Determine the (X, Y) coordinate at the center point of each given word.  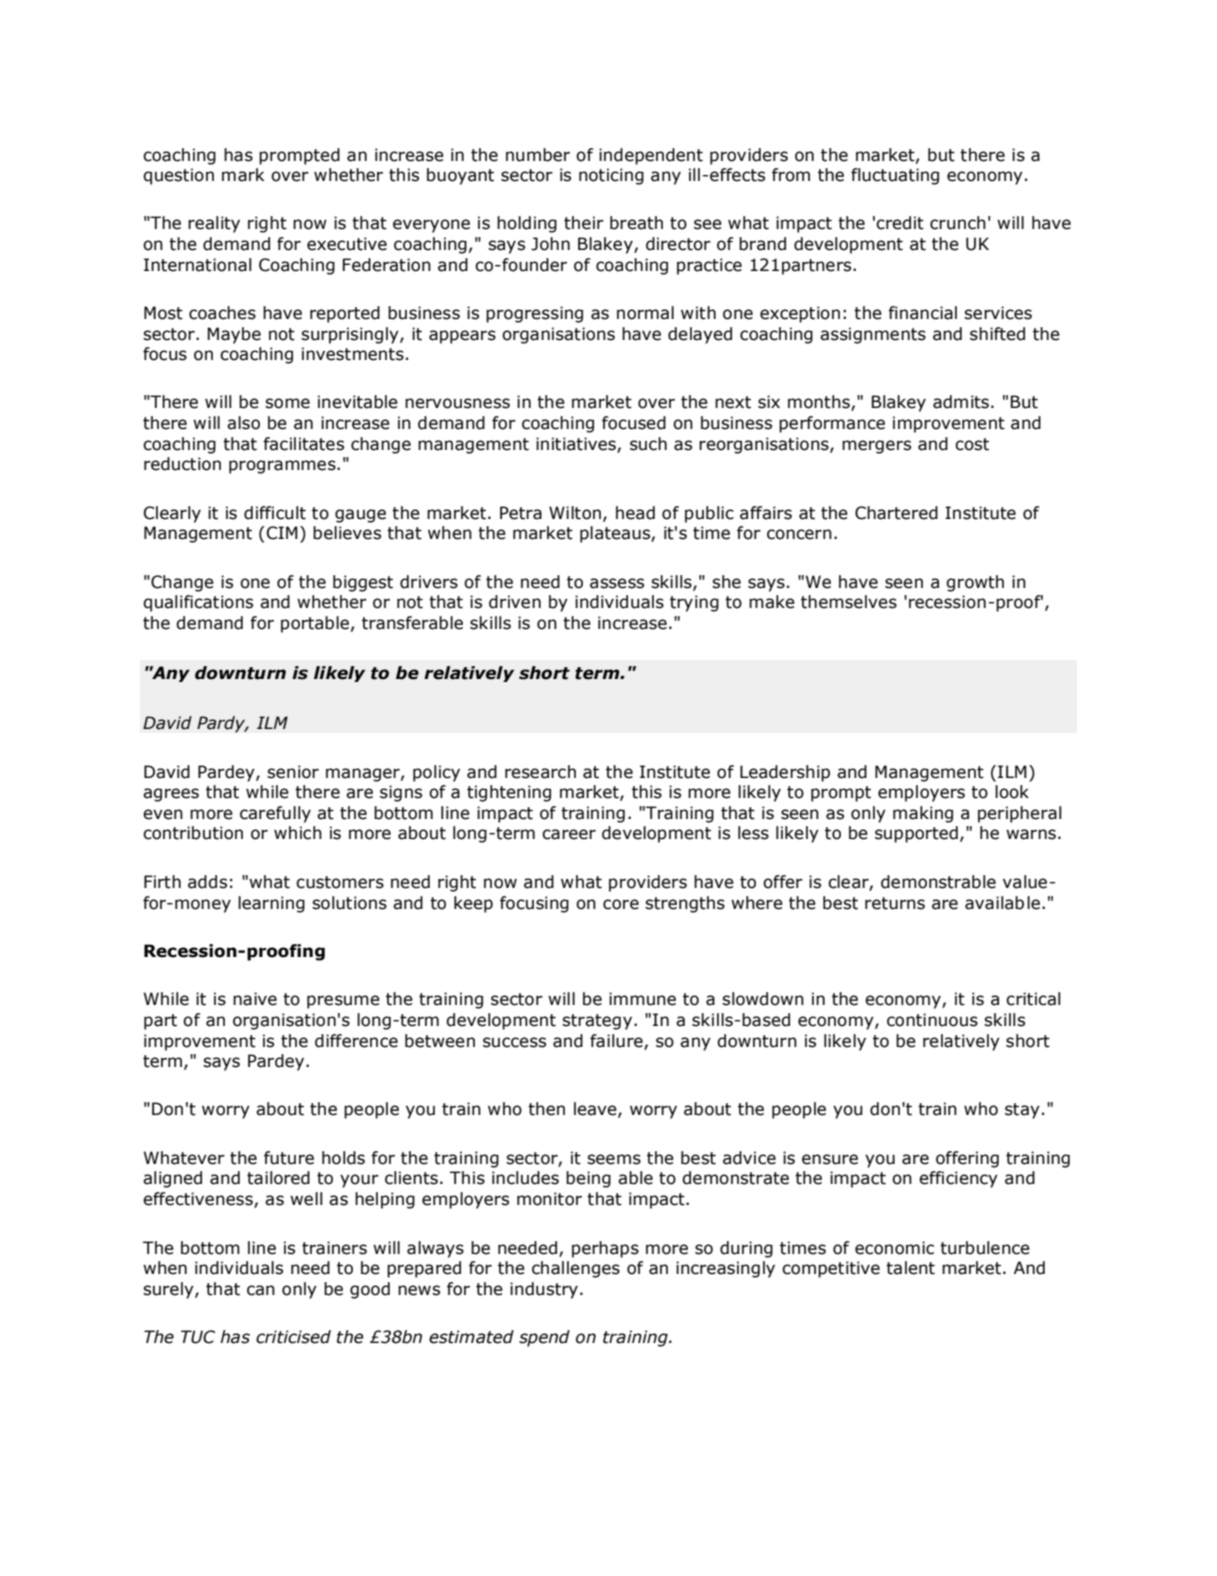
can (261, 1290)
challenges (576, 1269)
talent (910, 1268)
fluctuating (895, 176)
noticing (611, 176)
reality (214, 224)
